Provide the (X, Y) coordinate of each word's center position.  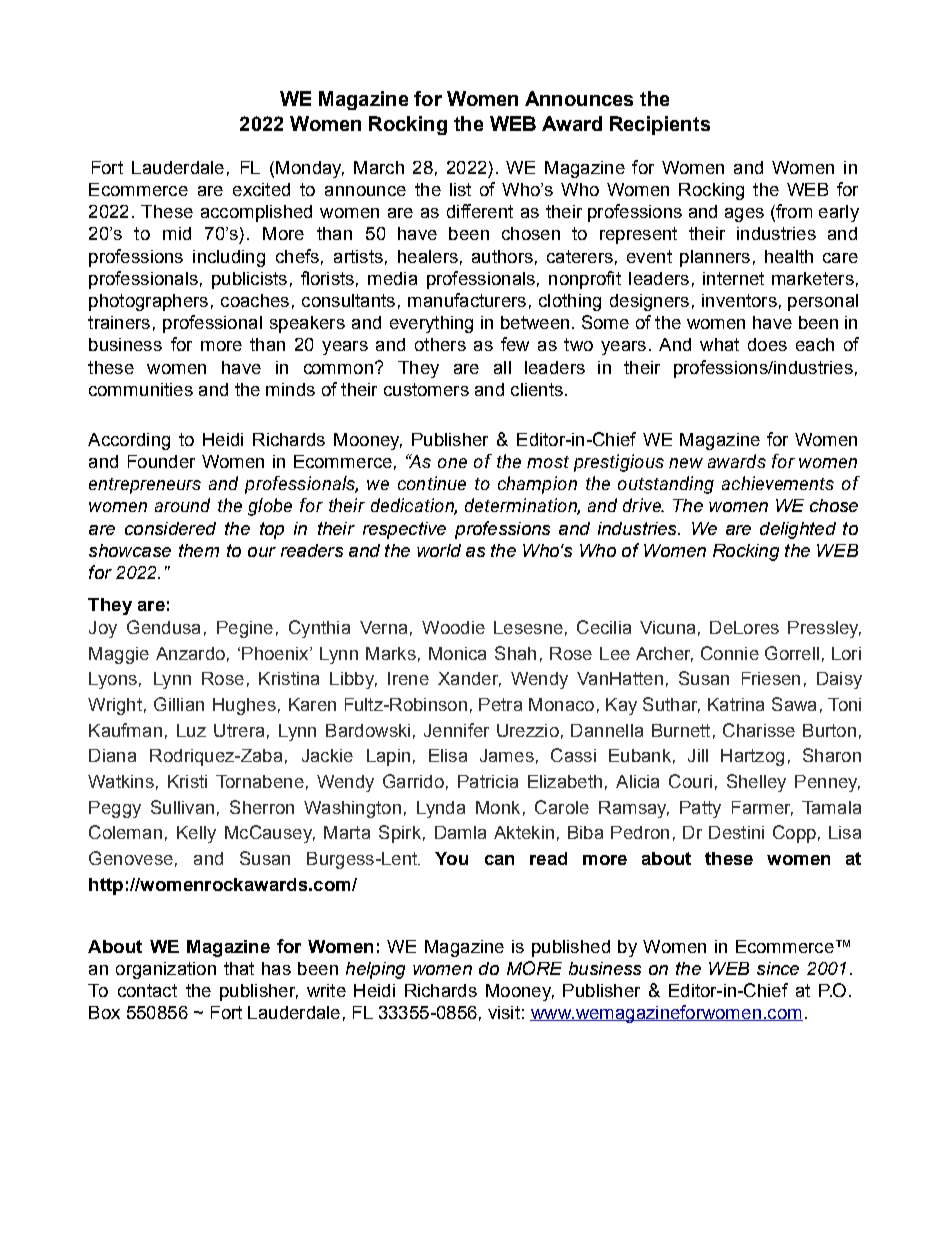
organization (166, 970)
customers (426, 389)
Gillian (179, 704)
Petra (500, 704)
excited (261, 189)
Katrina (736, 704)
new (686, 463)
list (460, 189)
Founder (161, 461)
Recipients (660, 125)
